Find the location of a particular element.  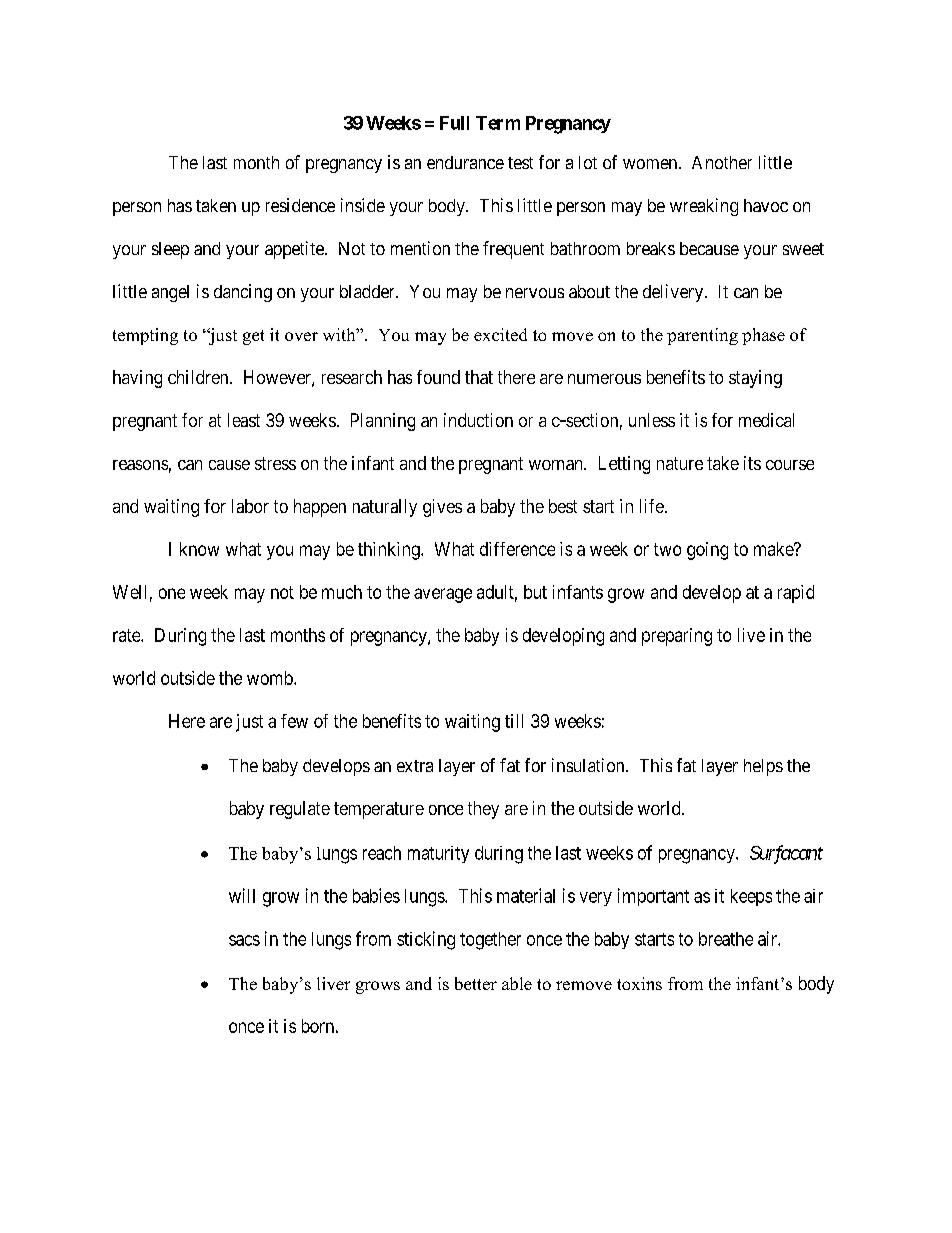

till is located at coordinates (514, 721).
